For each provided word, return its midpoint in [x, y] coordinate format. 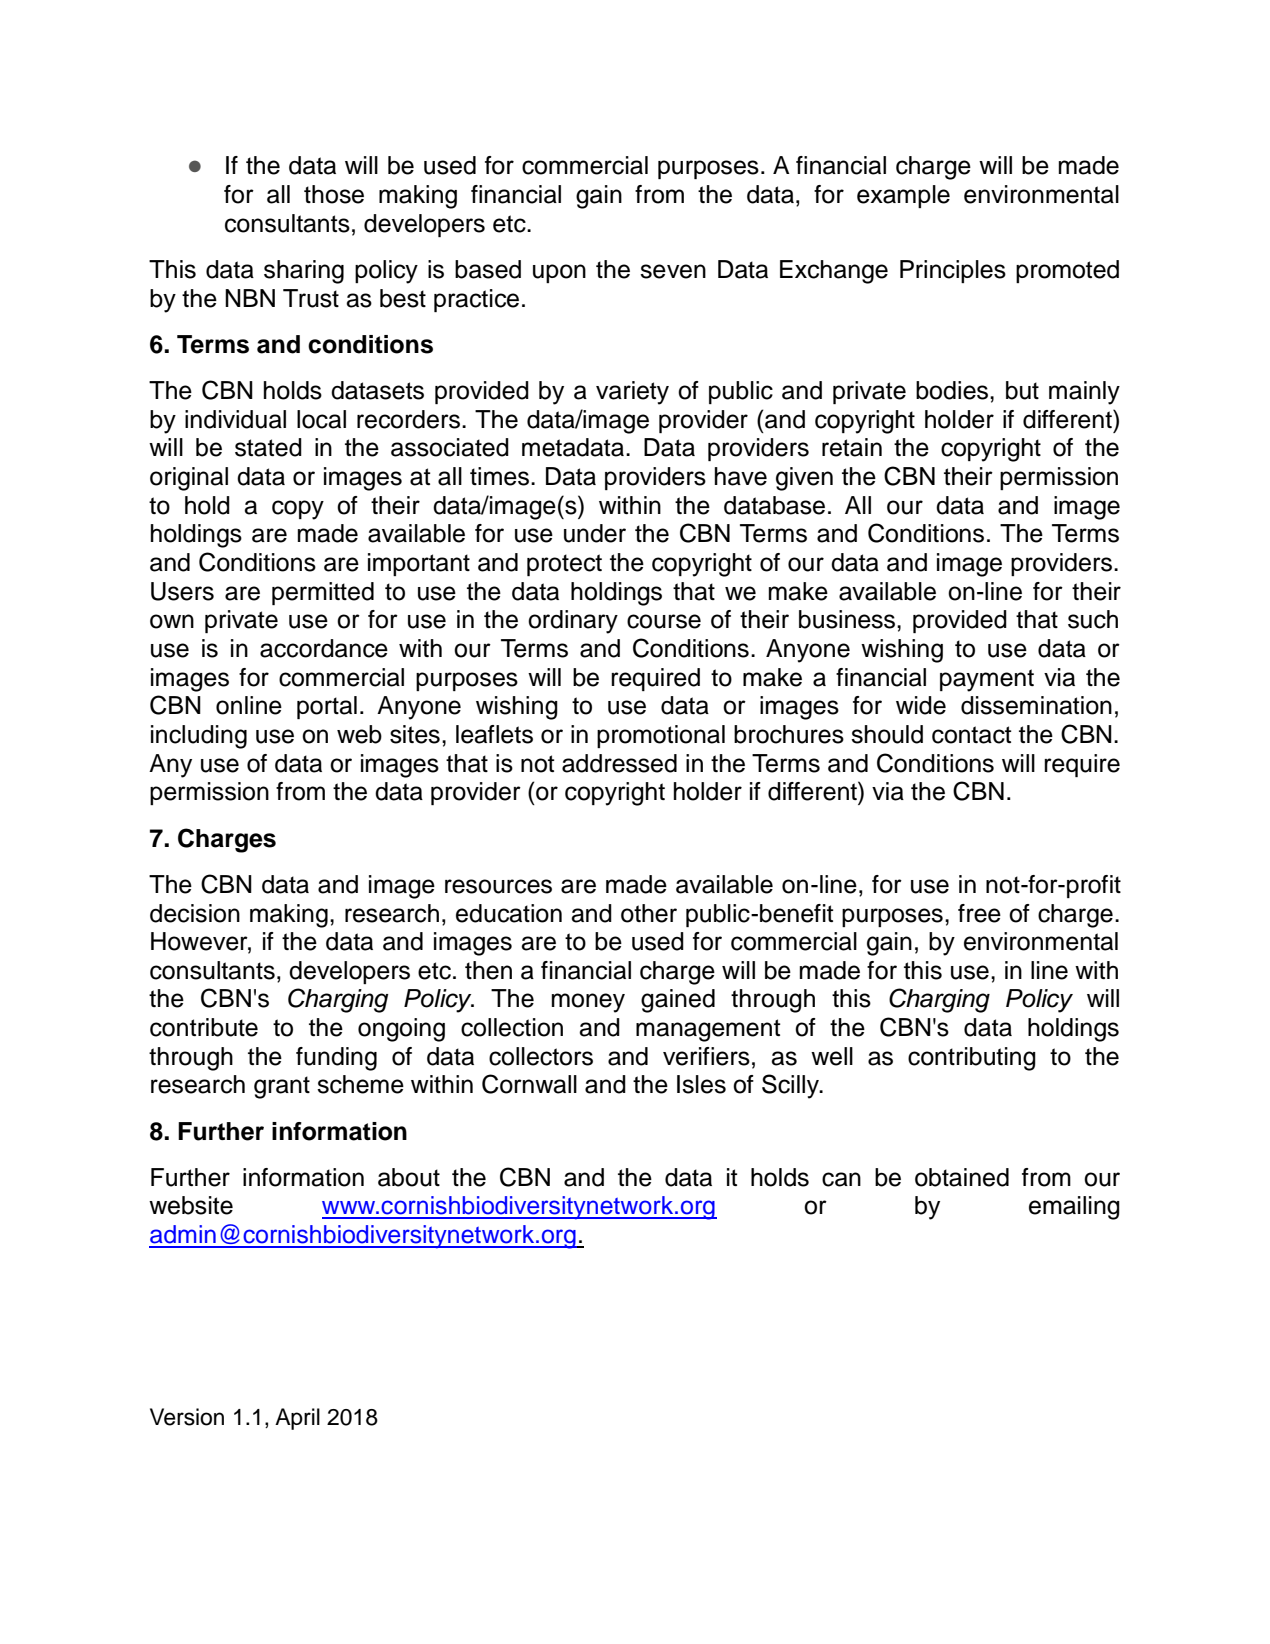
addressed [619, 763]
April [297, 1419]
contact [972, 735]
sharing [304, 272]
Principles [953, 271]
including [199, 737]
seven [673, 271]
